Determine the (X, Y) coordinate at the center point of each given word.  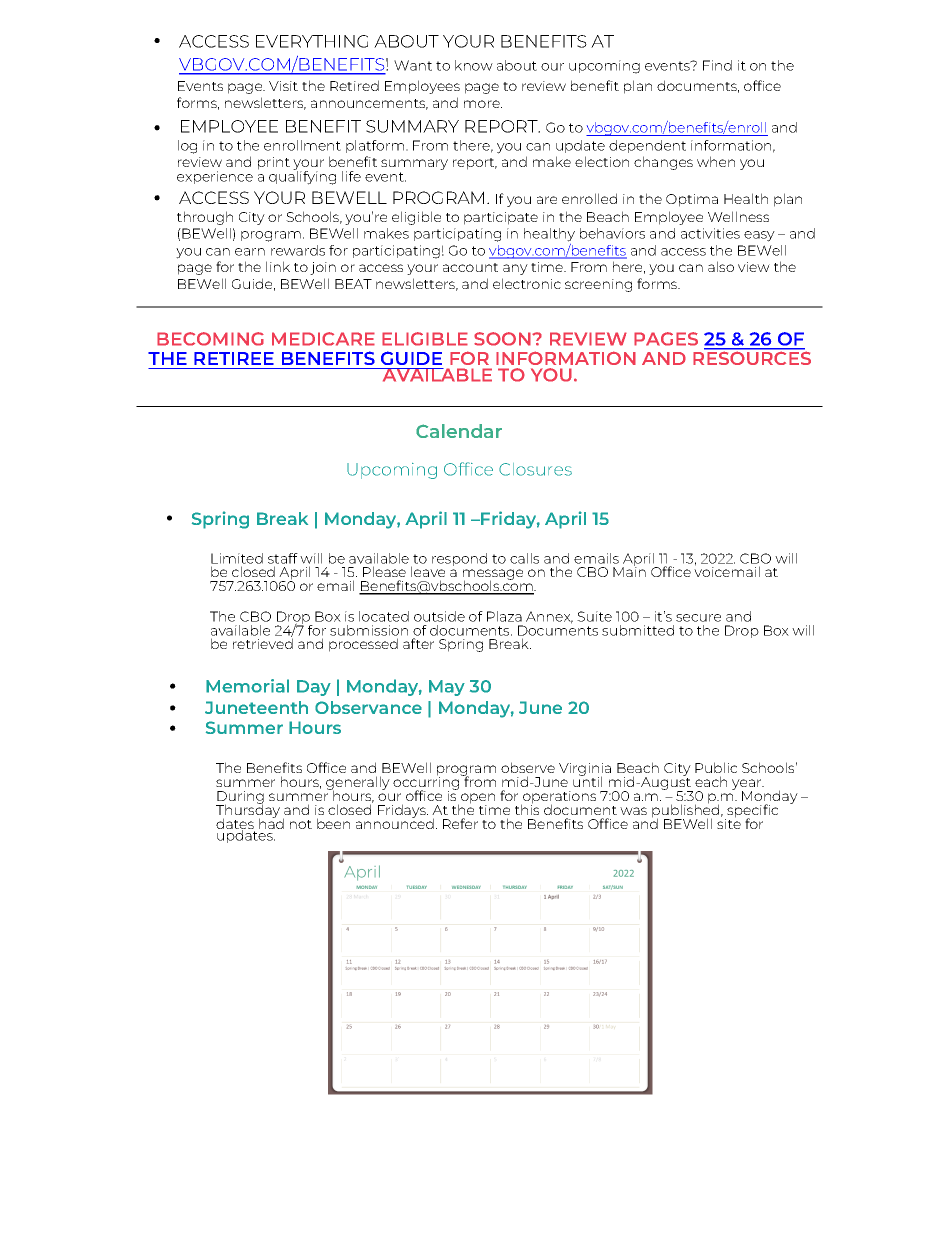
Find (717, 65)
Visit (283, 86)
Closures (535, 469)
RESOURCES (752, 357)
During (240, 799)
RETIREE (234, 358)
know (474, 65)
